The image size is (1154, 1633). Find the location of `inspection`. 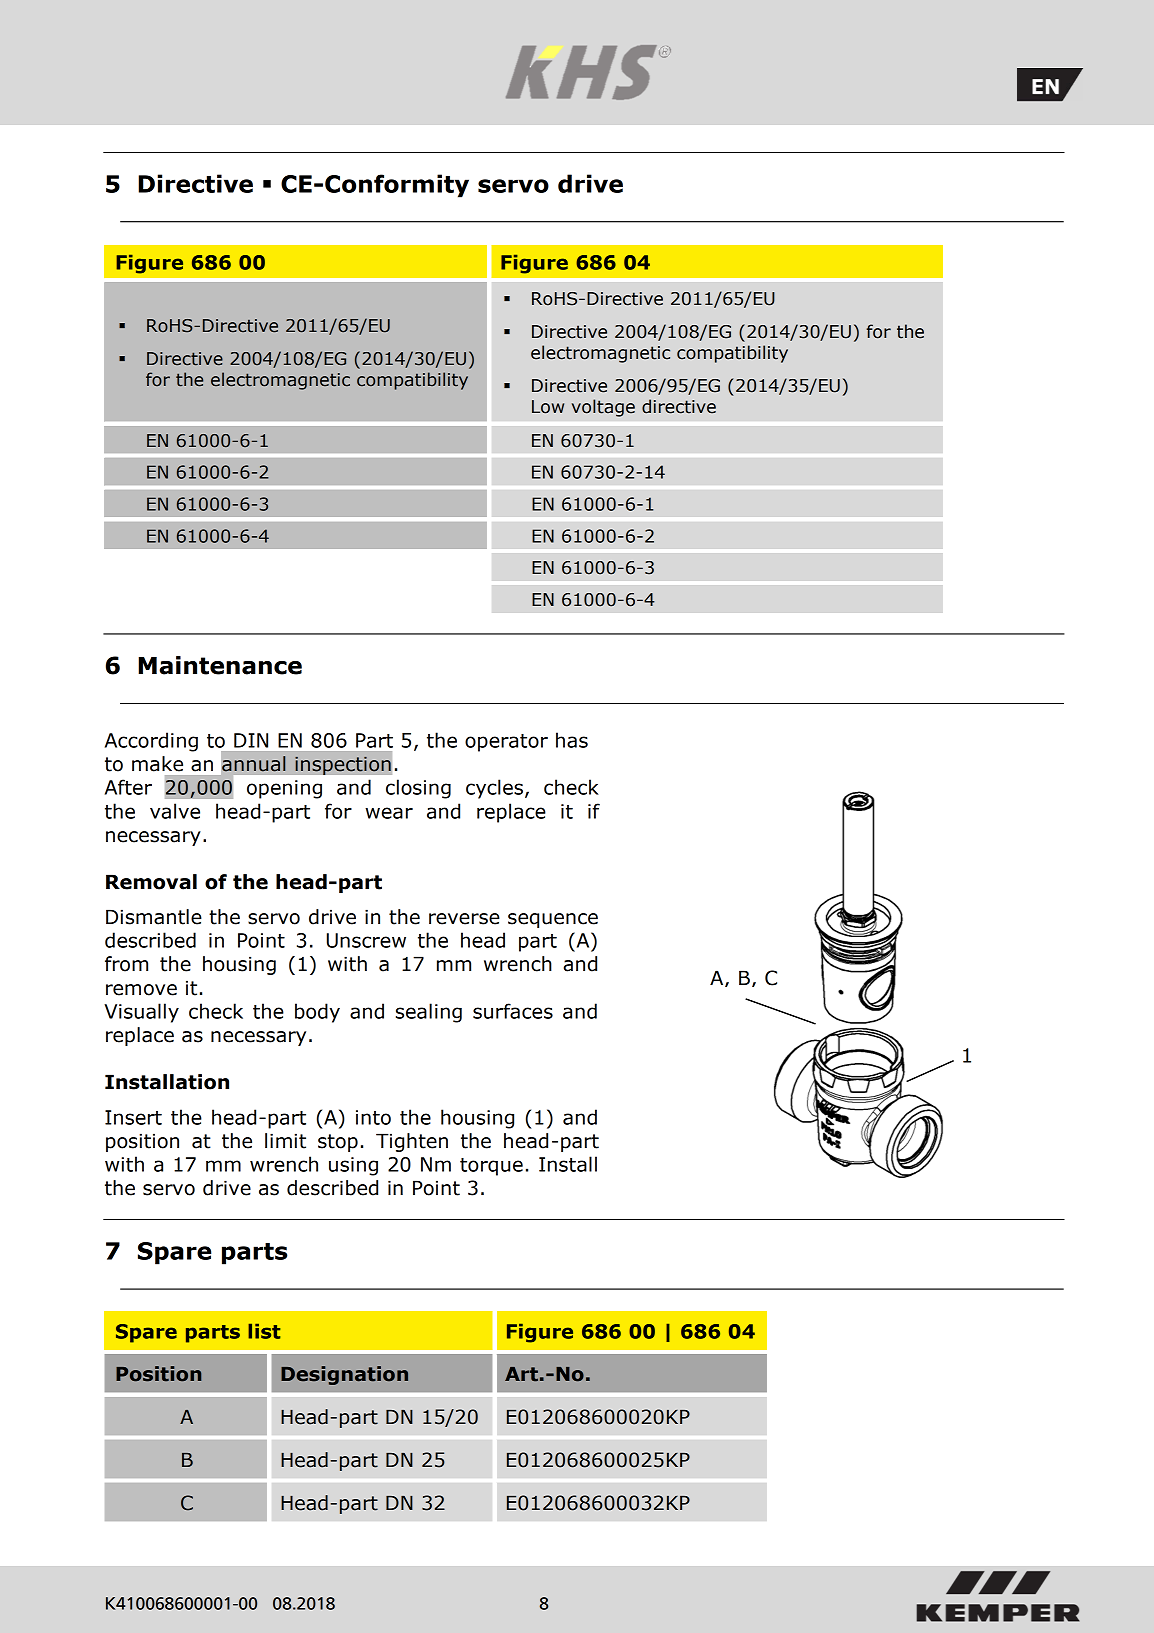

inspection is located at coordinates (343, 765).
